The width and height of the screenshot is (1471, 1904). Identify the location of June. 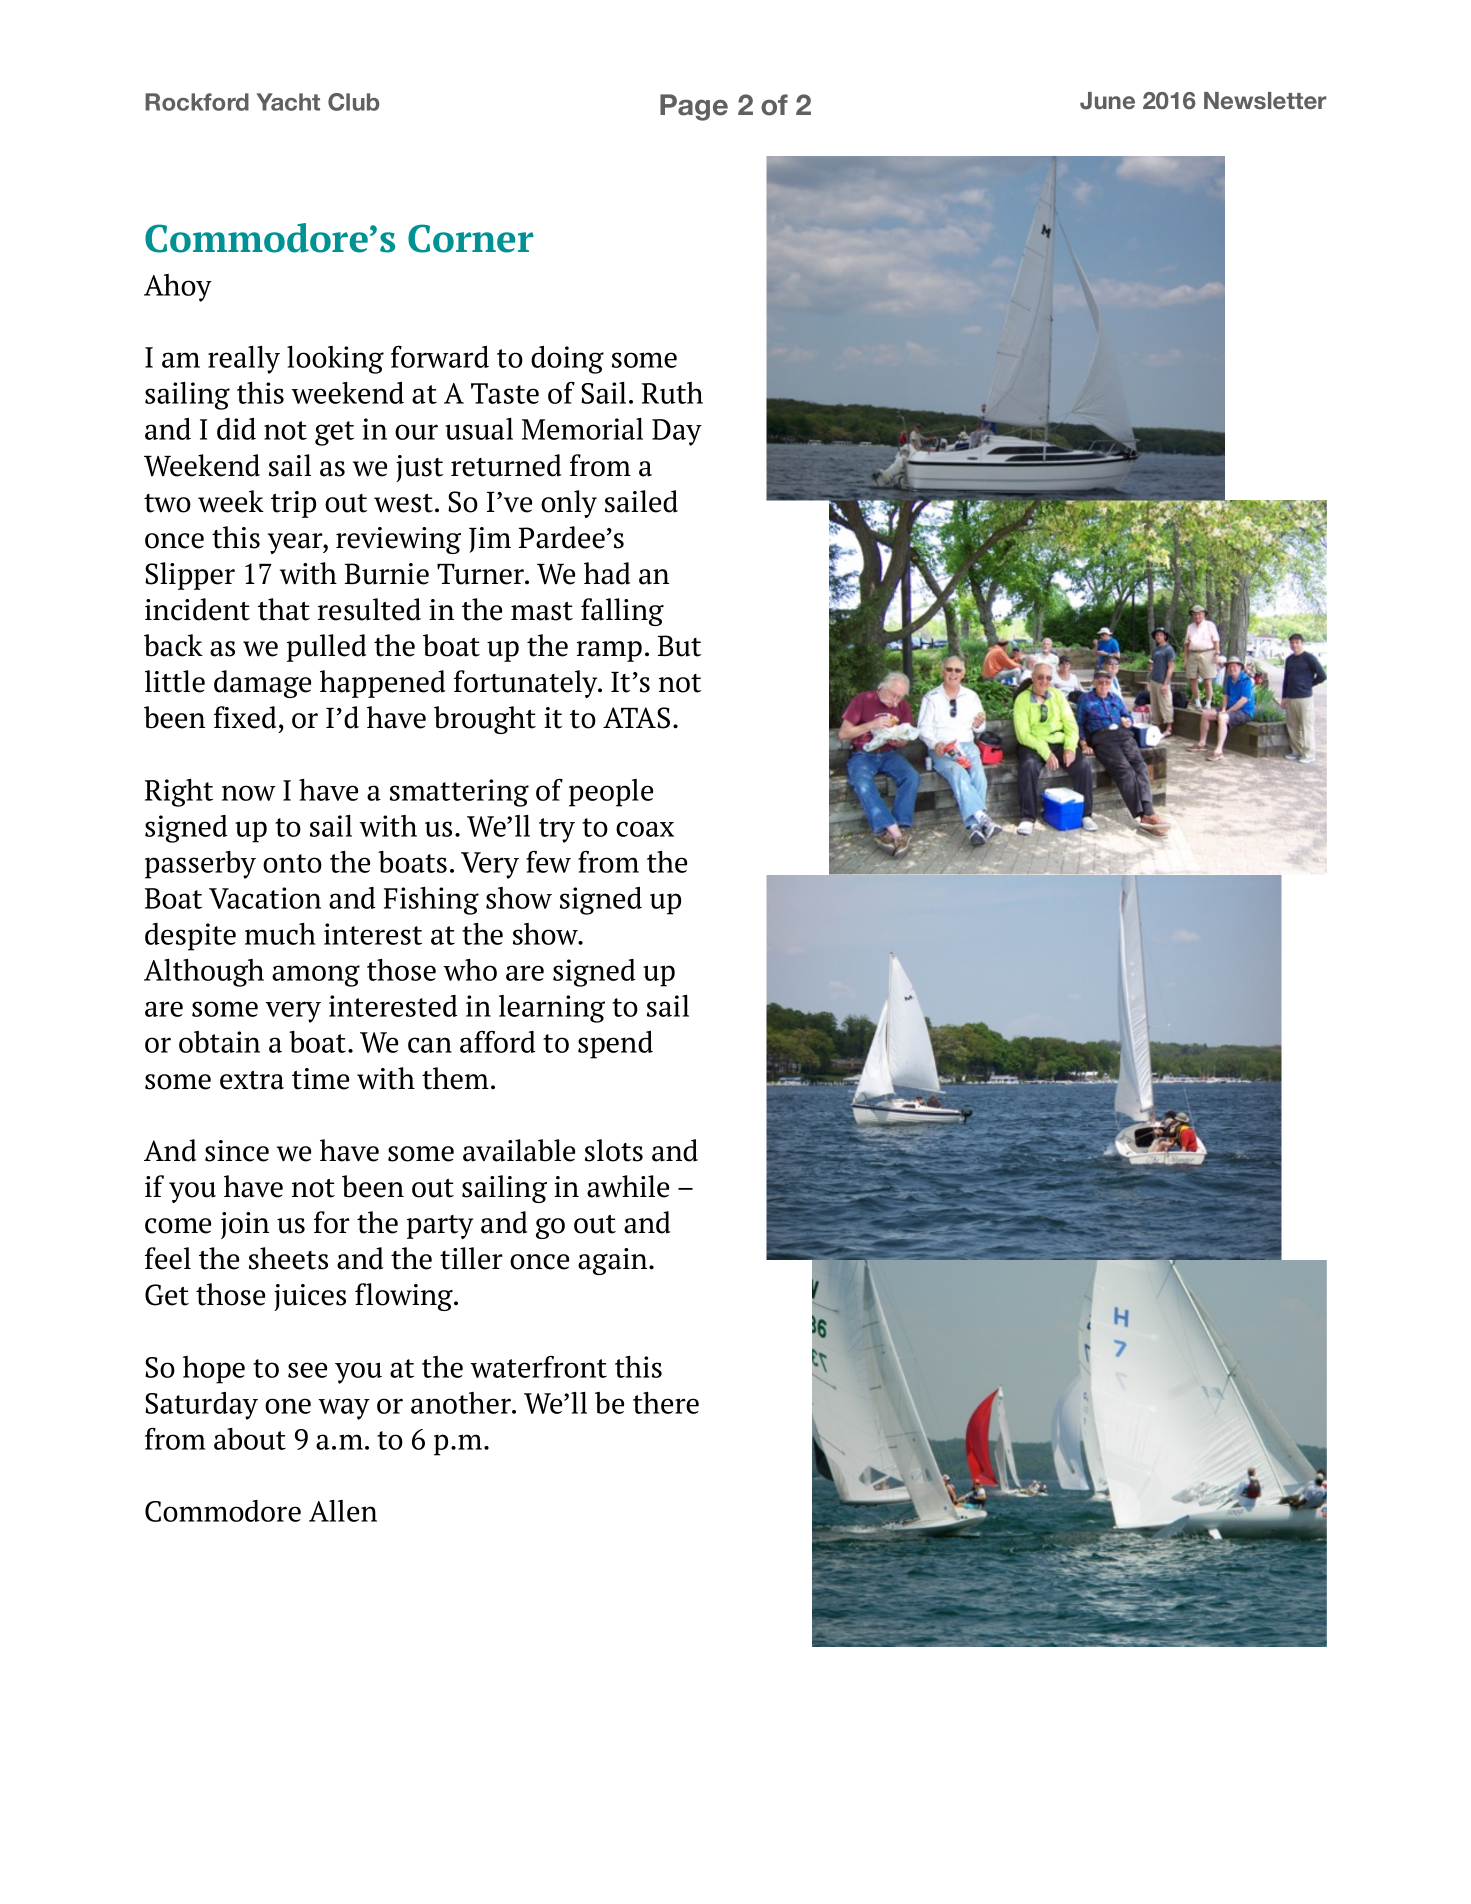
(1107, 101).
